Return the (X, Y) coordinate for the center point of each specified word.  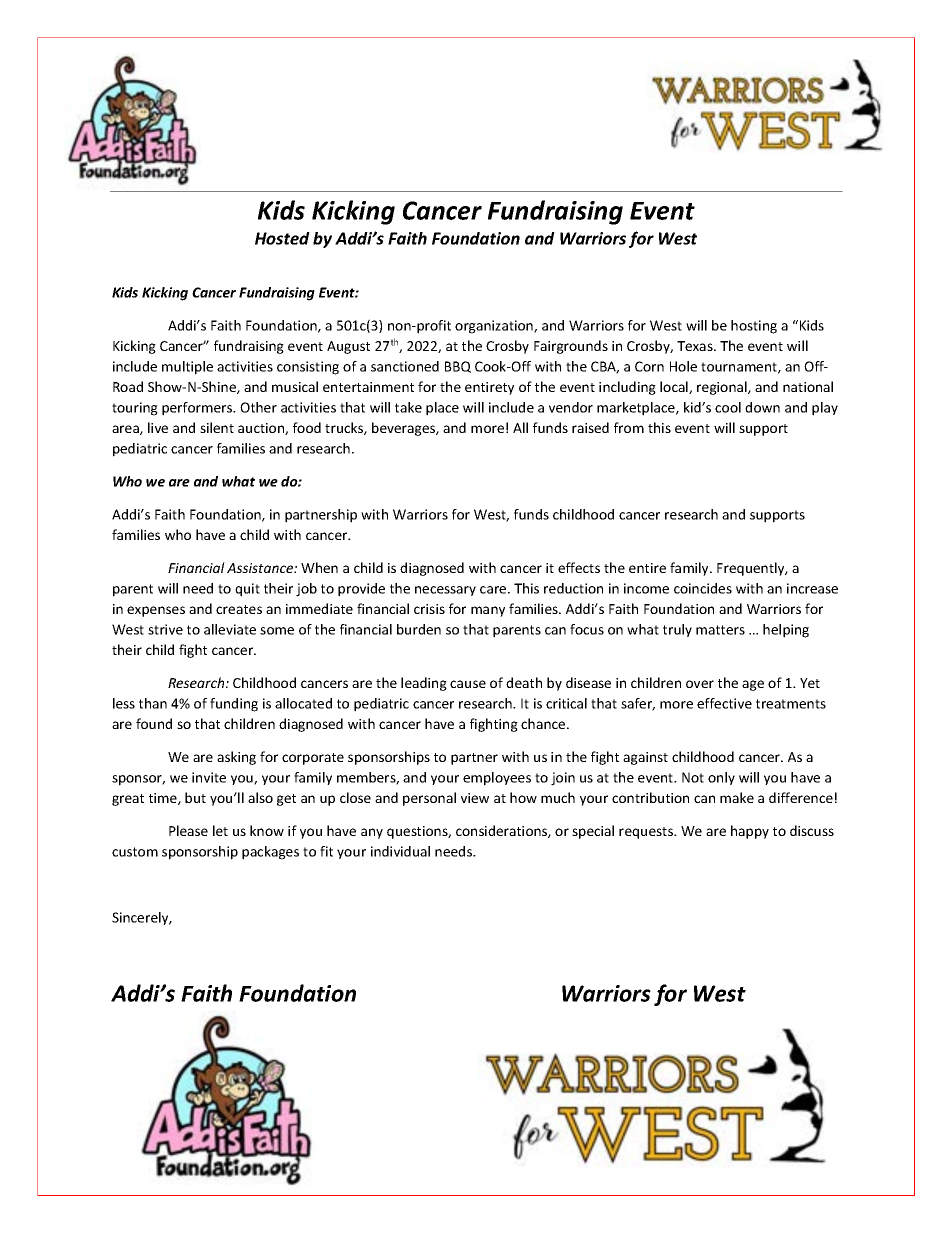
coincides (703, 588)
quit (247, 590)
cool (728, 407)
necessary (445, 591)
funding (234, 705)
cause (468, 684)
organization (495, 327)
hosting (754, 327)
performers (198, 409)
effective (724, 703)
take (408, 407)
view (475, 798)
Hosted (282, 238)
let (220, 830)
